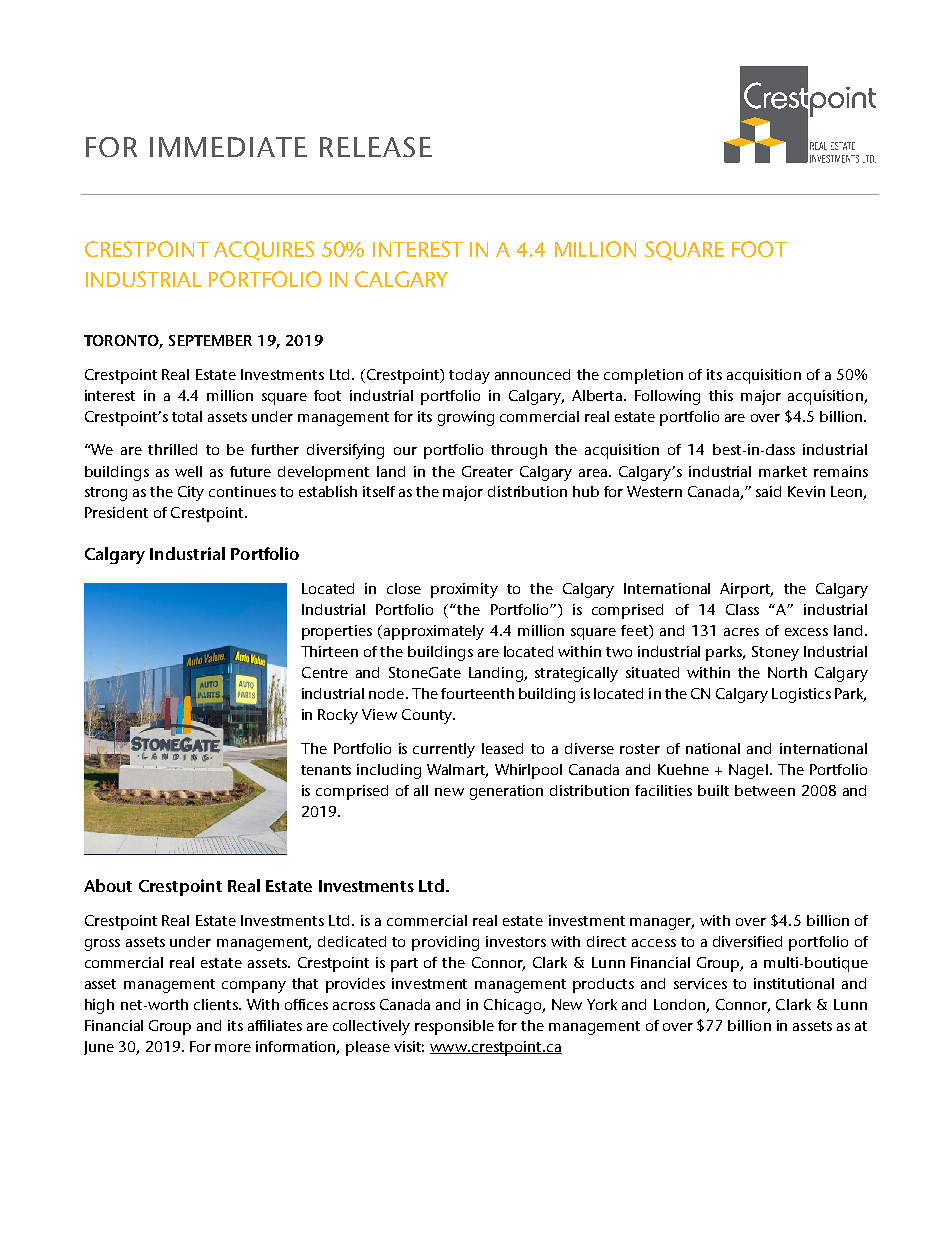 The height and width of the page is (1233, 952). What do you see at coordinates (487, 471) in the page?
I see `Greater` at bounding box center [487, 471].
